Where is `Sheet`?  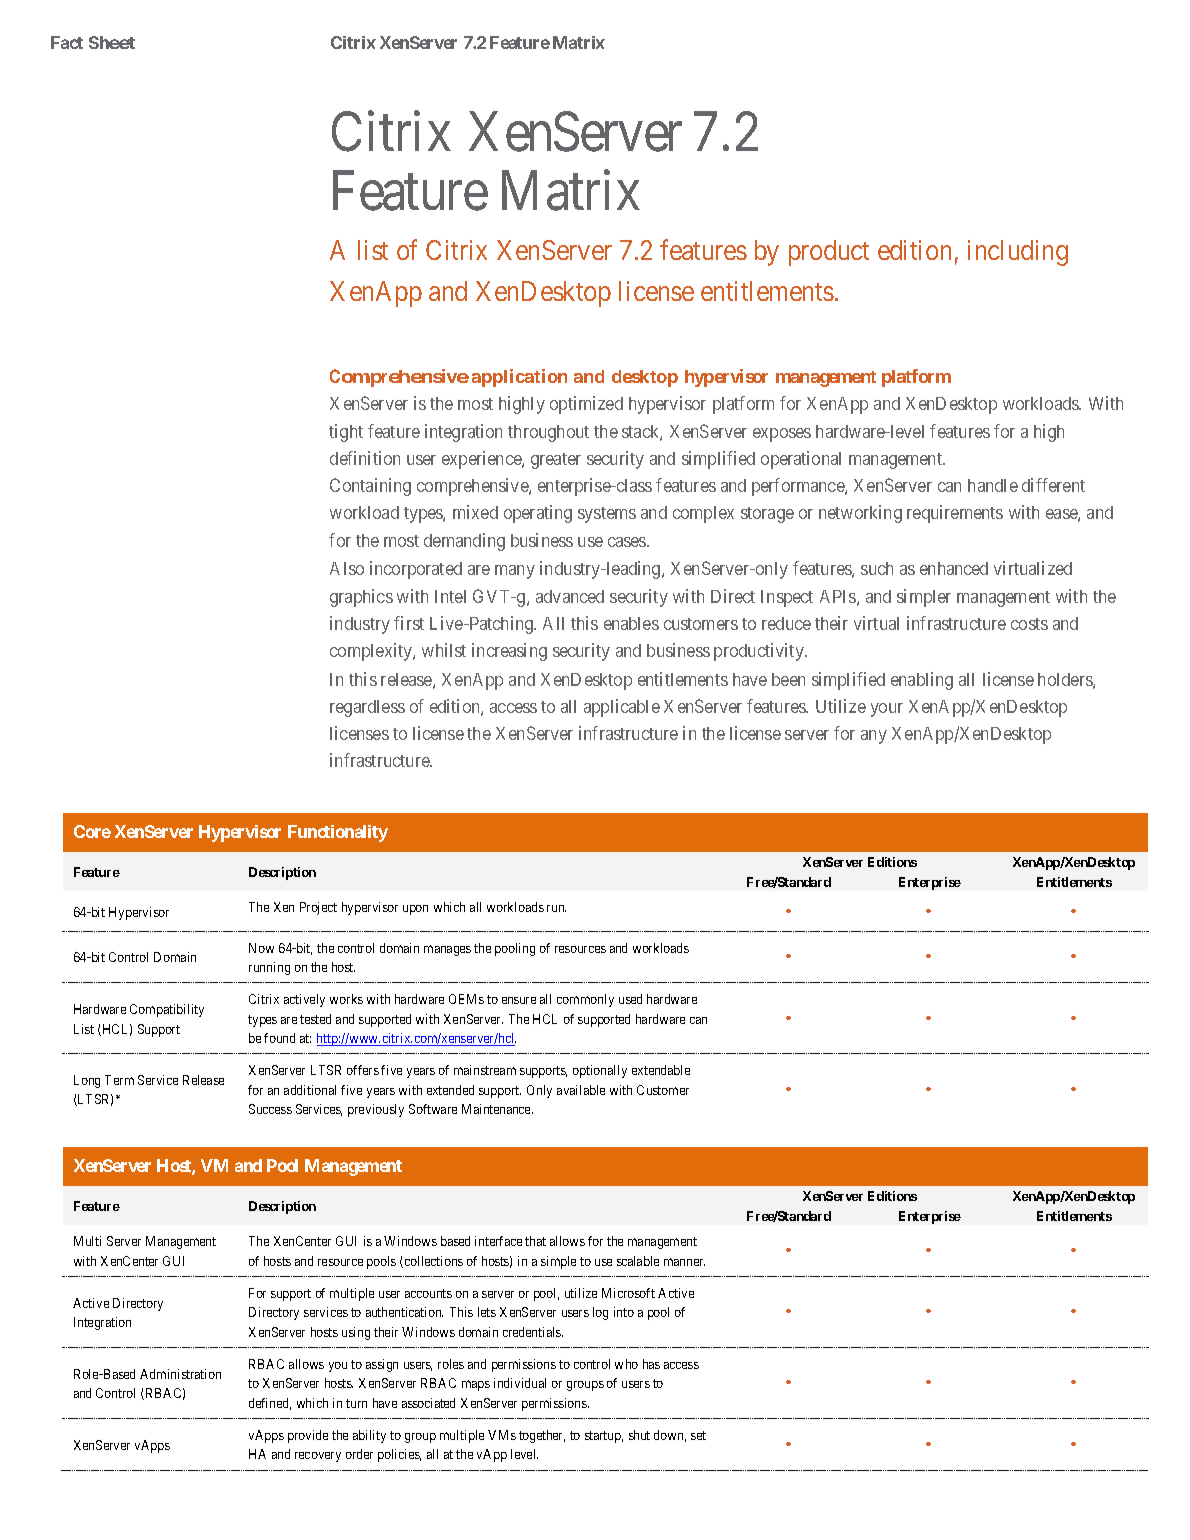
Sheet is located at coordinates (112, 42).
